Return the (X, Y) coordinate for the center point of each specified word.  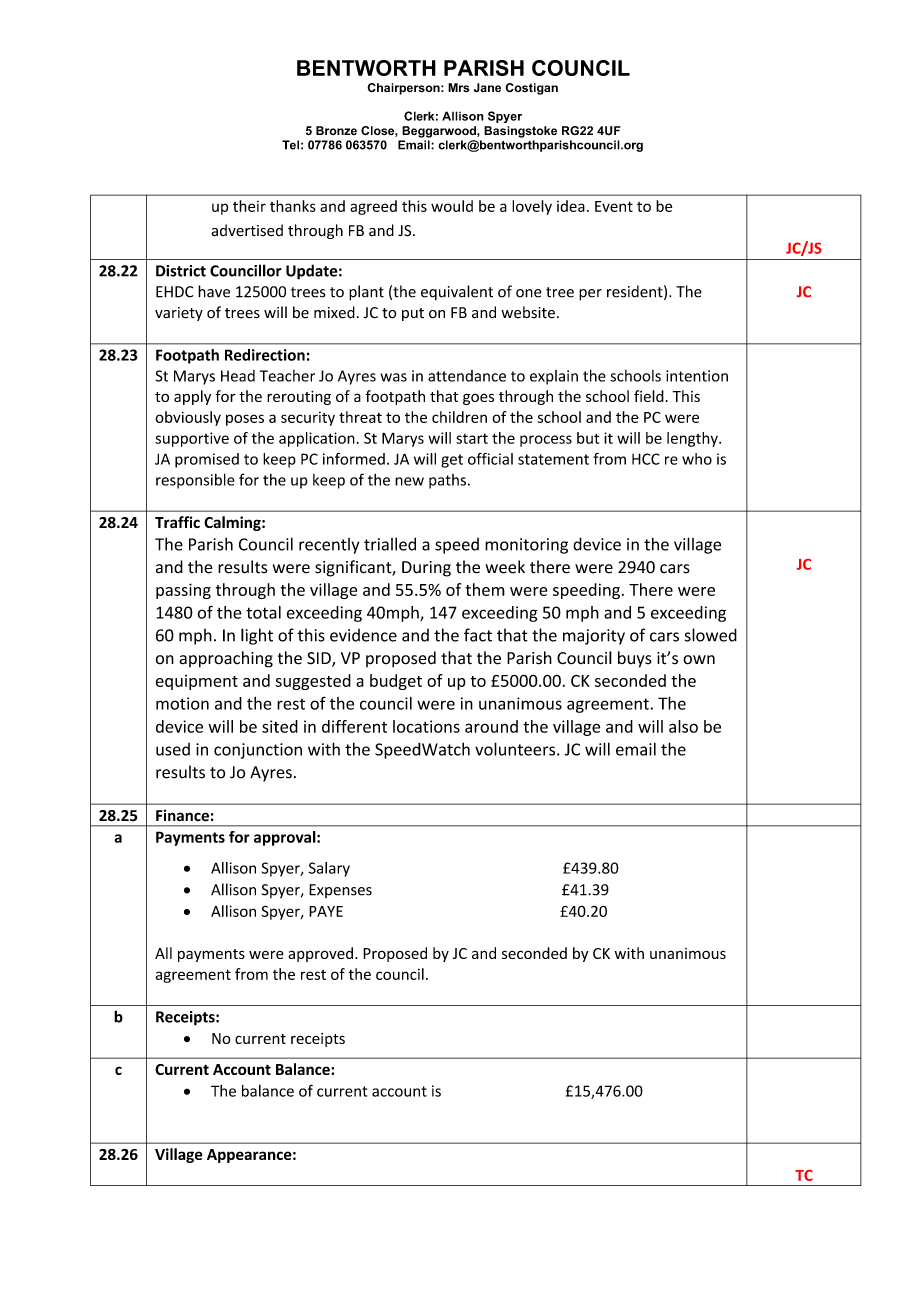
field (649, 396)
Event (614, 206)
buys (635, 659)
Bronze (336, 130)
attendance (467, 376)
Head (238, 376)
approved (320, 954)
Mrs (458, 88)
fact (478, 635)
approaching (226, 659)
